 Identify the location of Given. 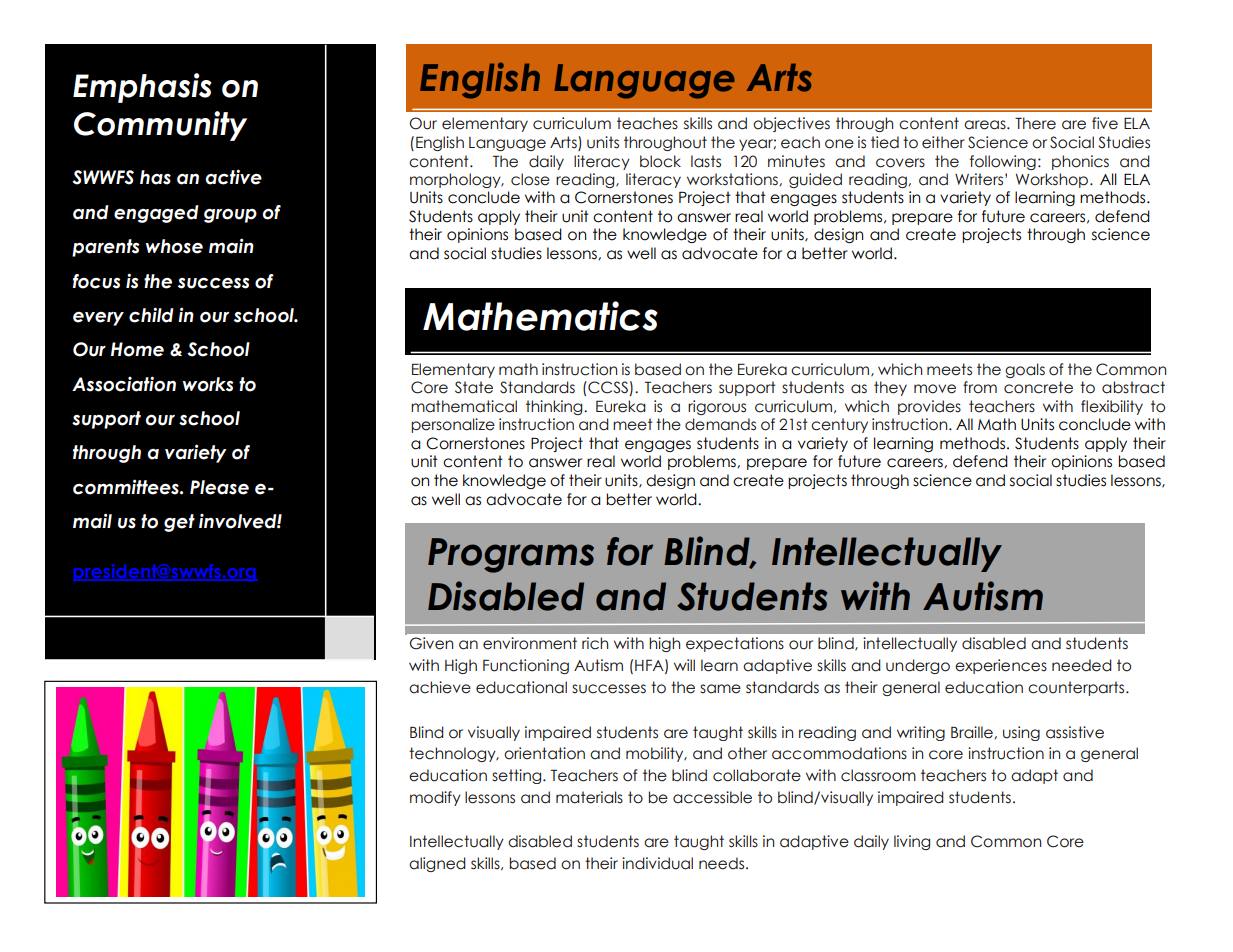
(431, 643).
